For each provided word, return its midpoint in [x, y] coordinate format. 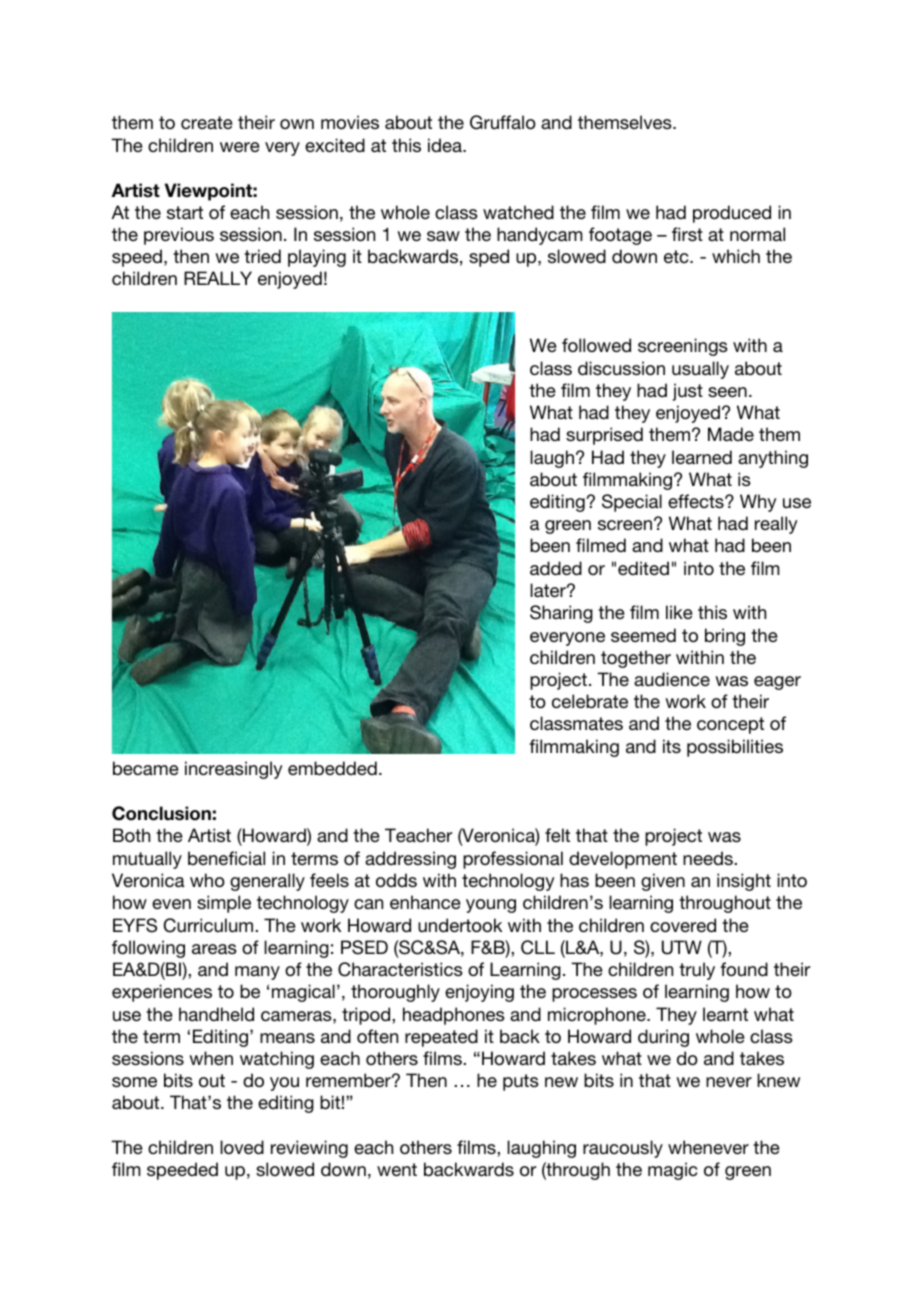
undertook [460, 925]
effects [697, 501]
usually [700, 370]
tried [262, 256]
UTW [682, 947]
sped [489, 258]
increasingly [234, 770]
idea [446, 145]
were [240, 147]
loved [242, 1147]
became [146, 768]
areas [214, 949]
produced [732, 214]
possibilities [735, 748]
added [556, 568]
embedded [332, 768]
